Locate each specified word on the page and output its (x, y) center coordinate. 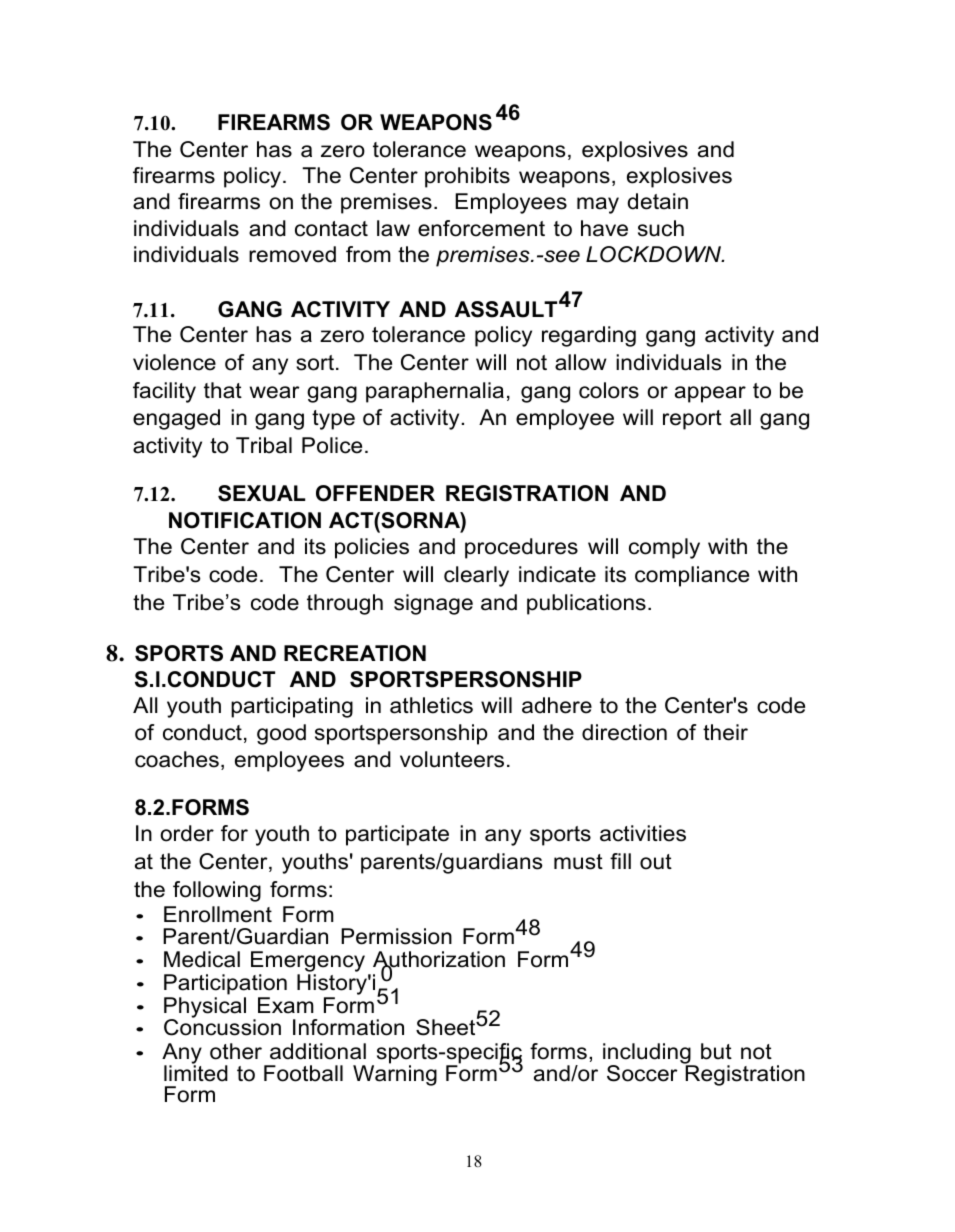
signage (433, 604)
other (236, 1051)
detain (657, 201)
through (345, 604)
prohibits (467, 177)
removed (292, 254)
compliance (692, 576)
